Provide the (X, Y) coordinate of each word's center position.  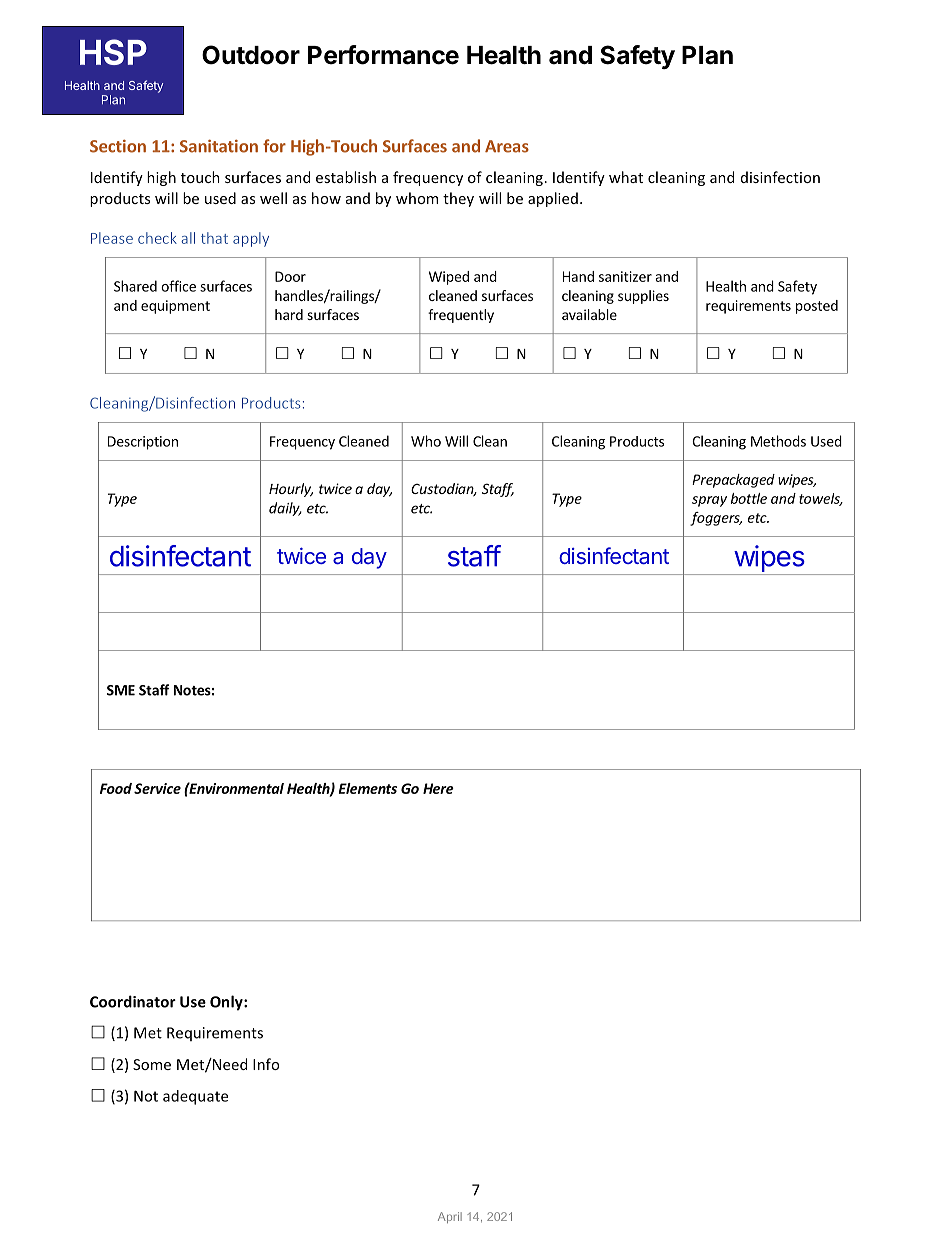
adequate (195, 1097)
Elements (368, 788)
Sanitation (219, 146)
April (450, 1217)
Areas (507, 146)
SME (121, 690)
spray (709, 501)
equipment (175, 307)
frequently (461, 316)
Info (266, 1064)
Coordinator (133, 1001)
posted (817, 307)
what (626, 177)
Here (438, 788)
